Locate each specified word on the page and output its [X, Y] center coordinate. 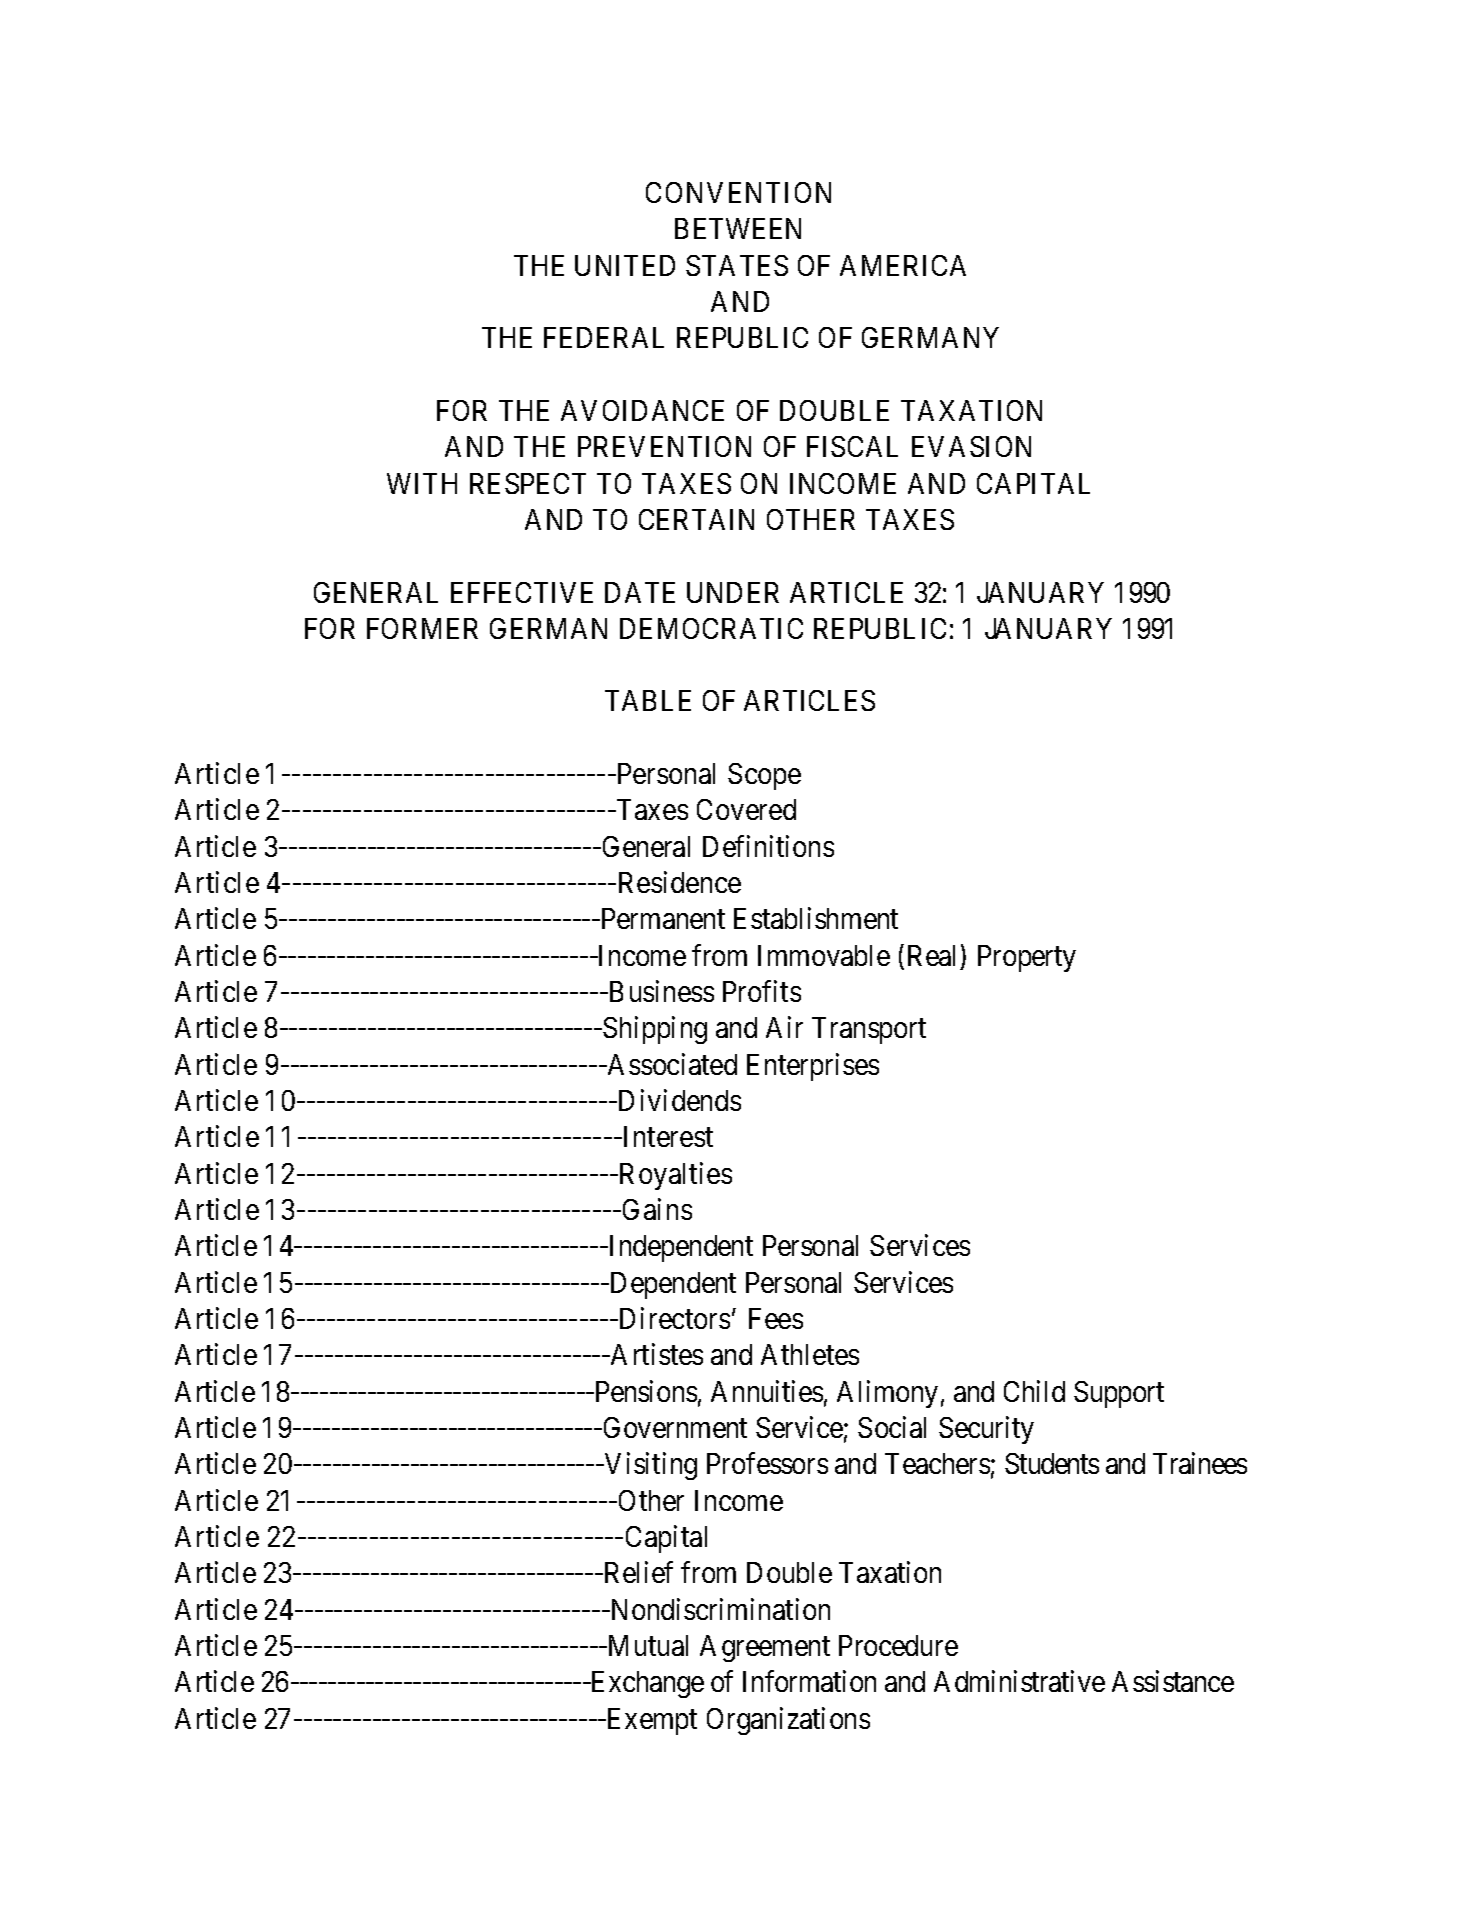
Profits [762, 991]
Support [1119, 1394]
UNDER [733, 592]
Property [1027, 958]
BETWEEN [738, 228]
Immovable [824, 955]
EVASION [971, 446]
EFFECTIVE [522, 592]
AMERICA [903, 265]
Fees [776, 1318]
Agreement [765, 1648]
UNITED [625, 265]
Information [809, 1681]
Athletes [810, 1354]
